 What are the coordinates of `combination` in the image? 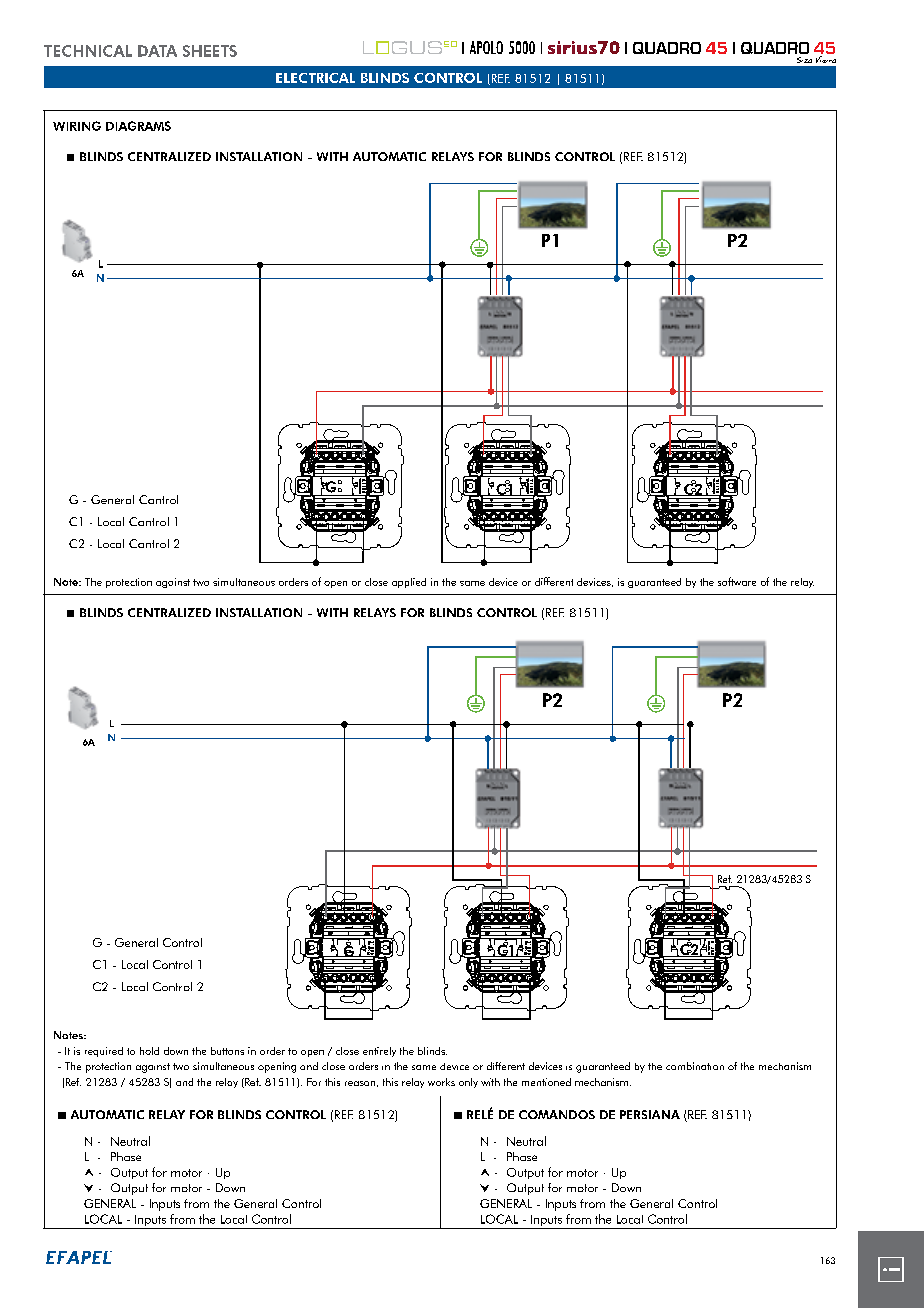 It's located at (695, 1066).
